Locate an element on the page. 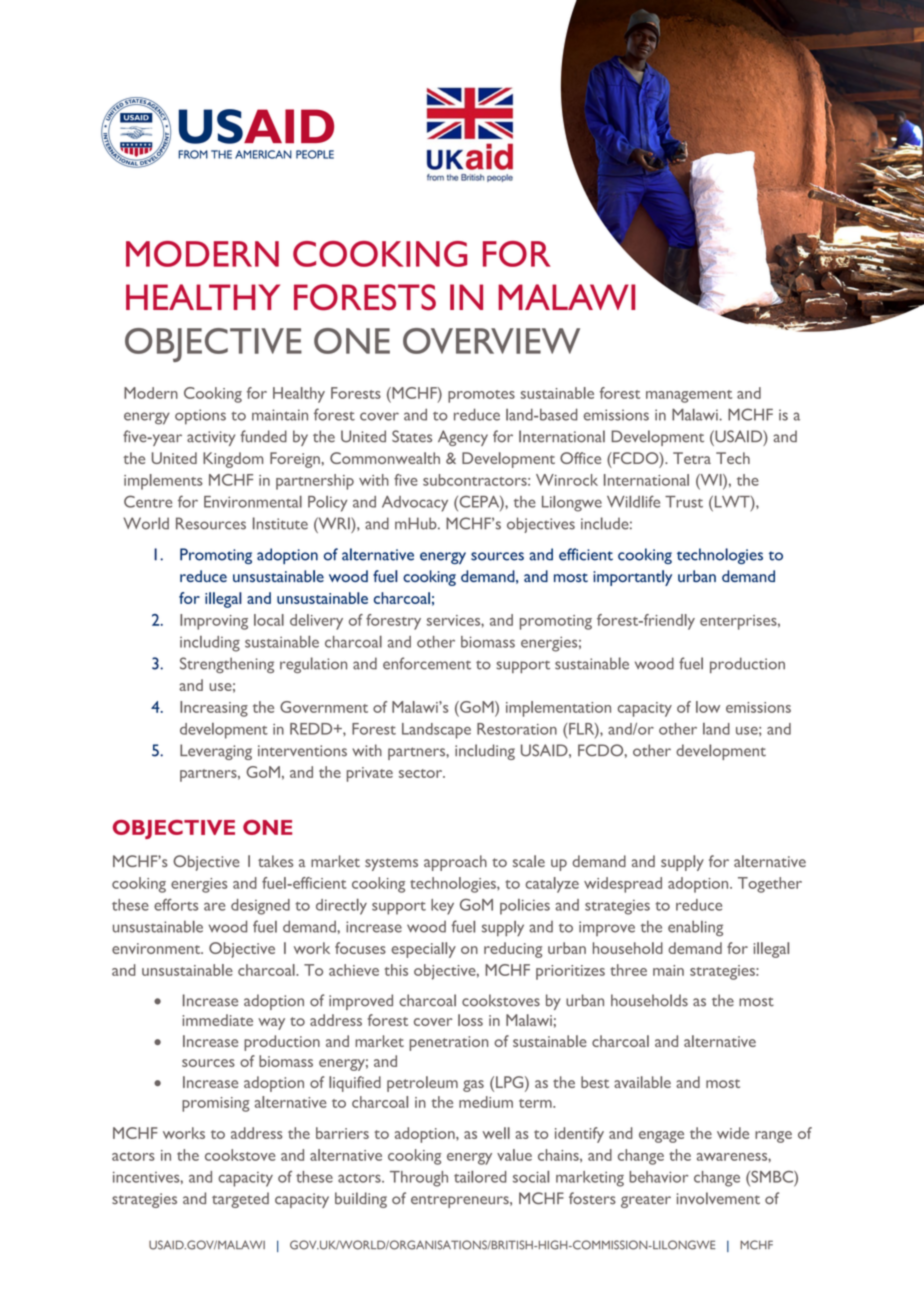 Image resolution: width=924 pixels, height=1308 pixels. management is located at coordinates (689, 396).
